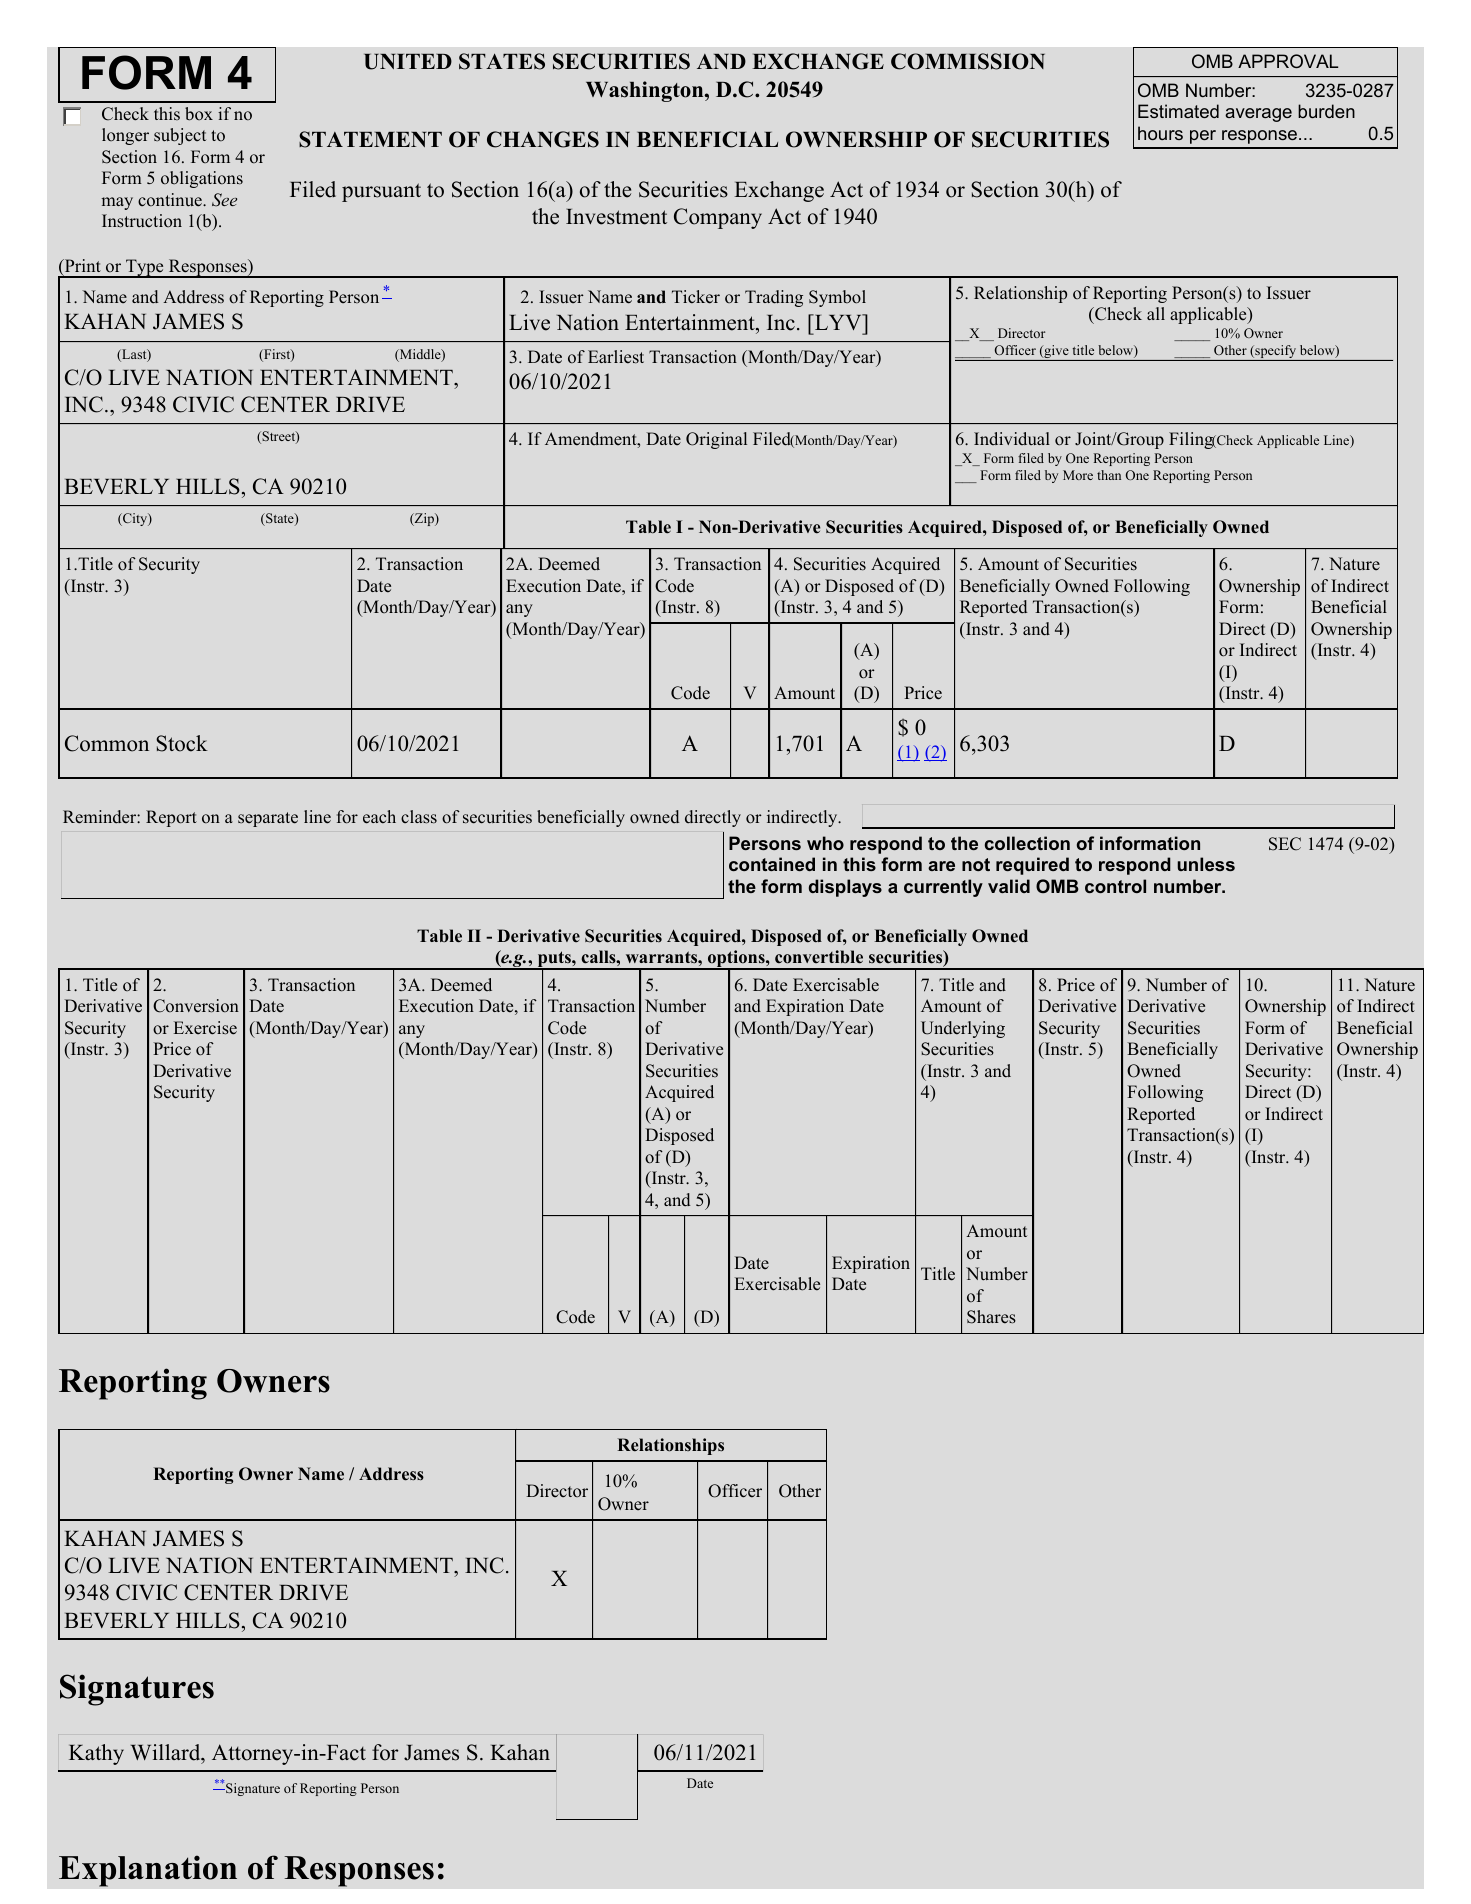 This image has width=1471, height=1904. I want to click on Exercise, so click(205, 1028).
